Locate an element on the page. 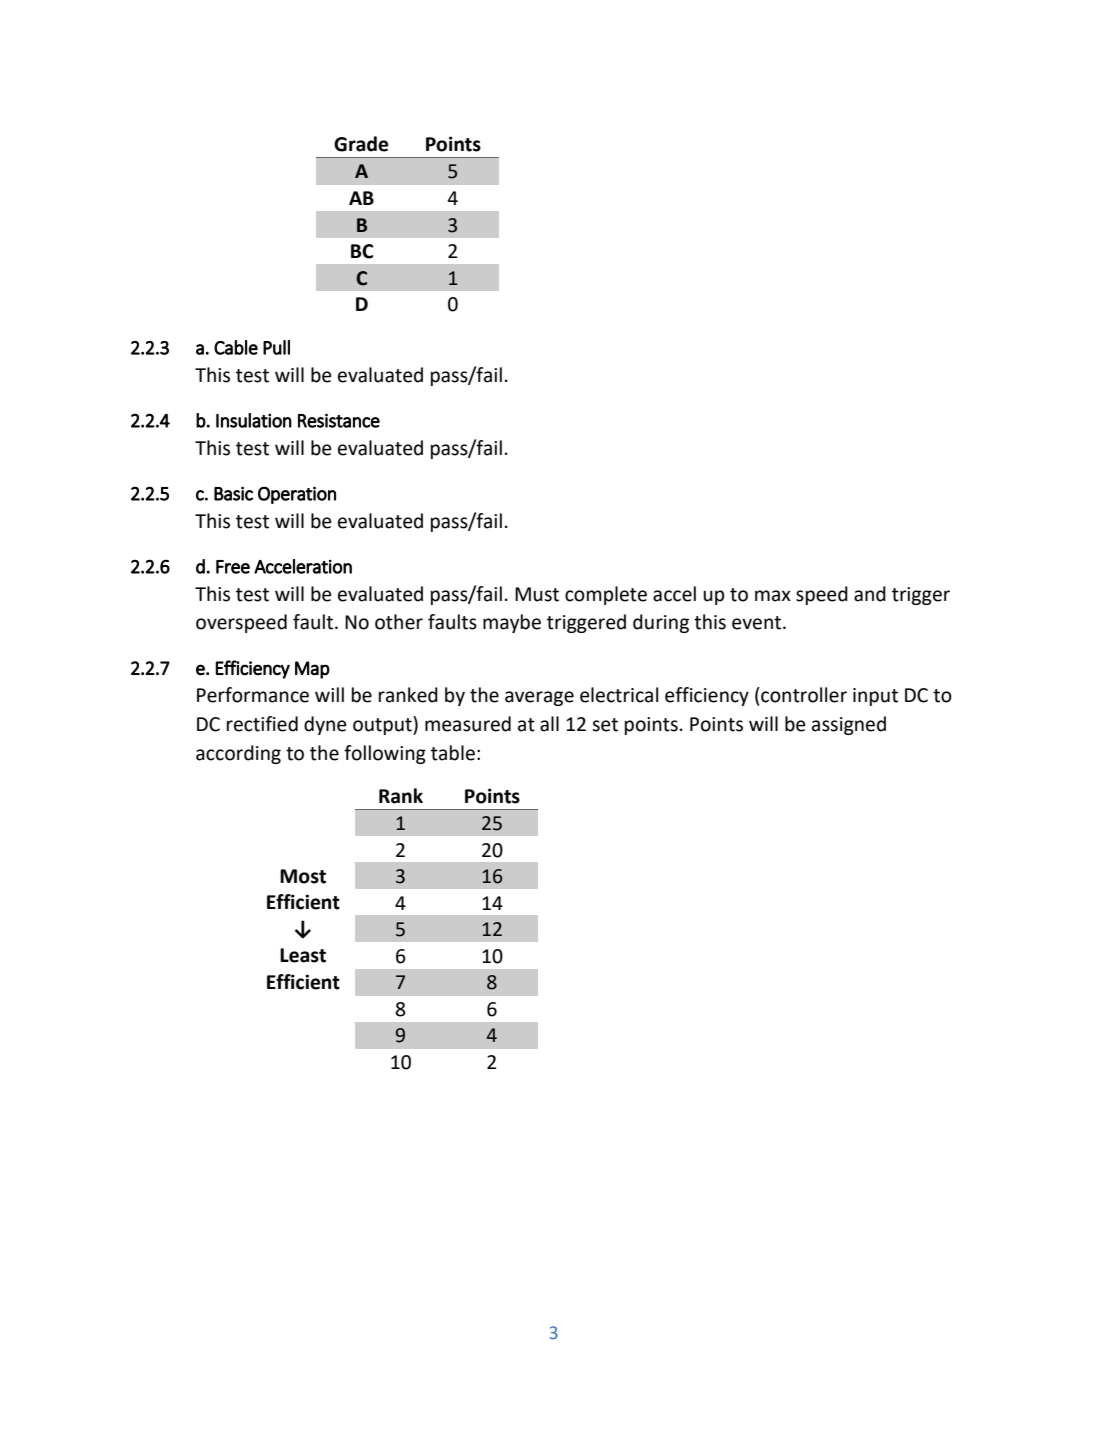 The height and width of the document is (1434, 1108). Resistance is located at coordinates (339, 420).
